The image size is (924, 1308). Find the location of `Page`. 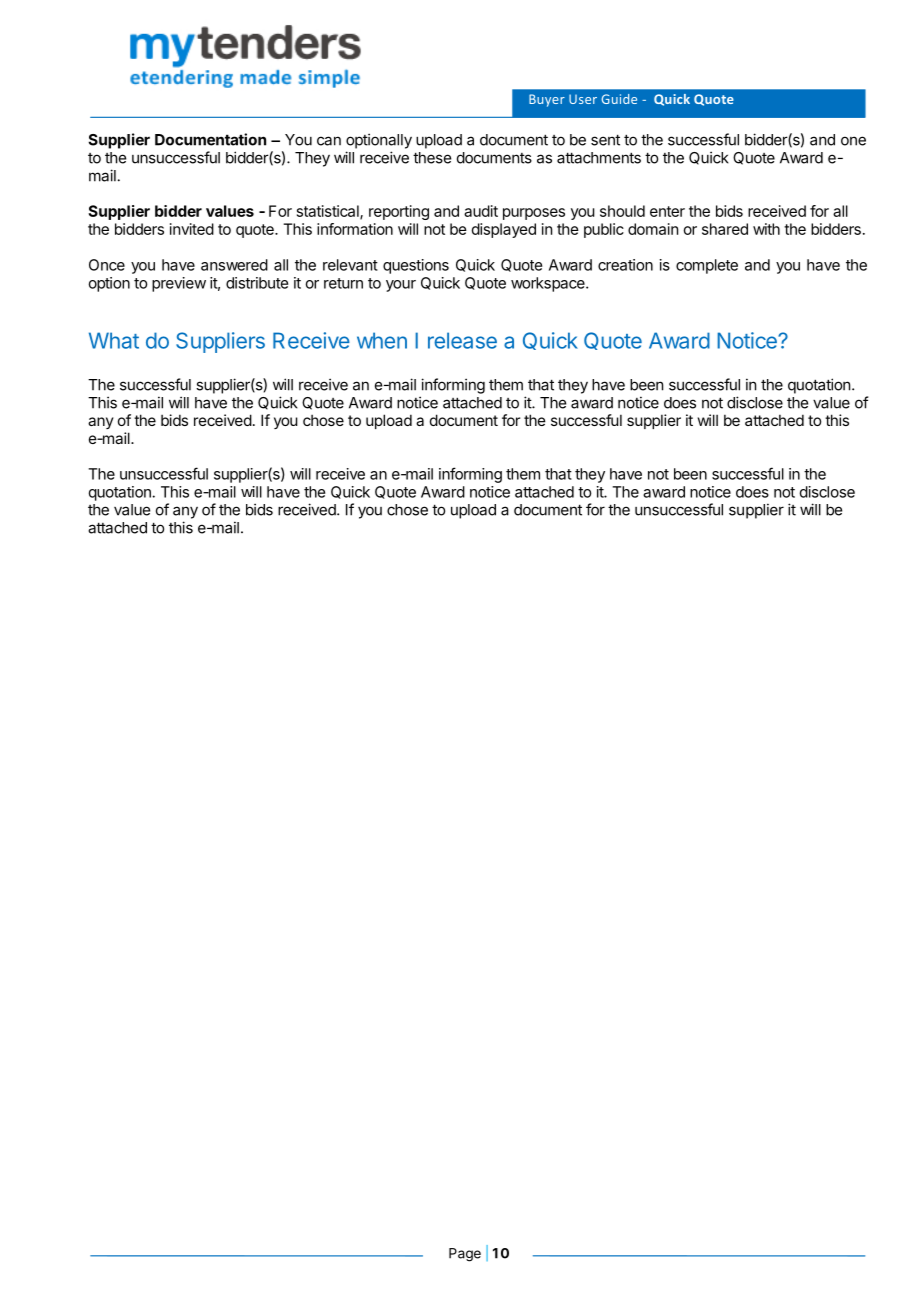

Page is located at coordinates (465, 1255).
